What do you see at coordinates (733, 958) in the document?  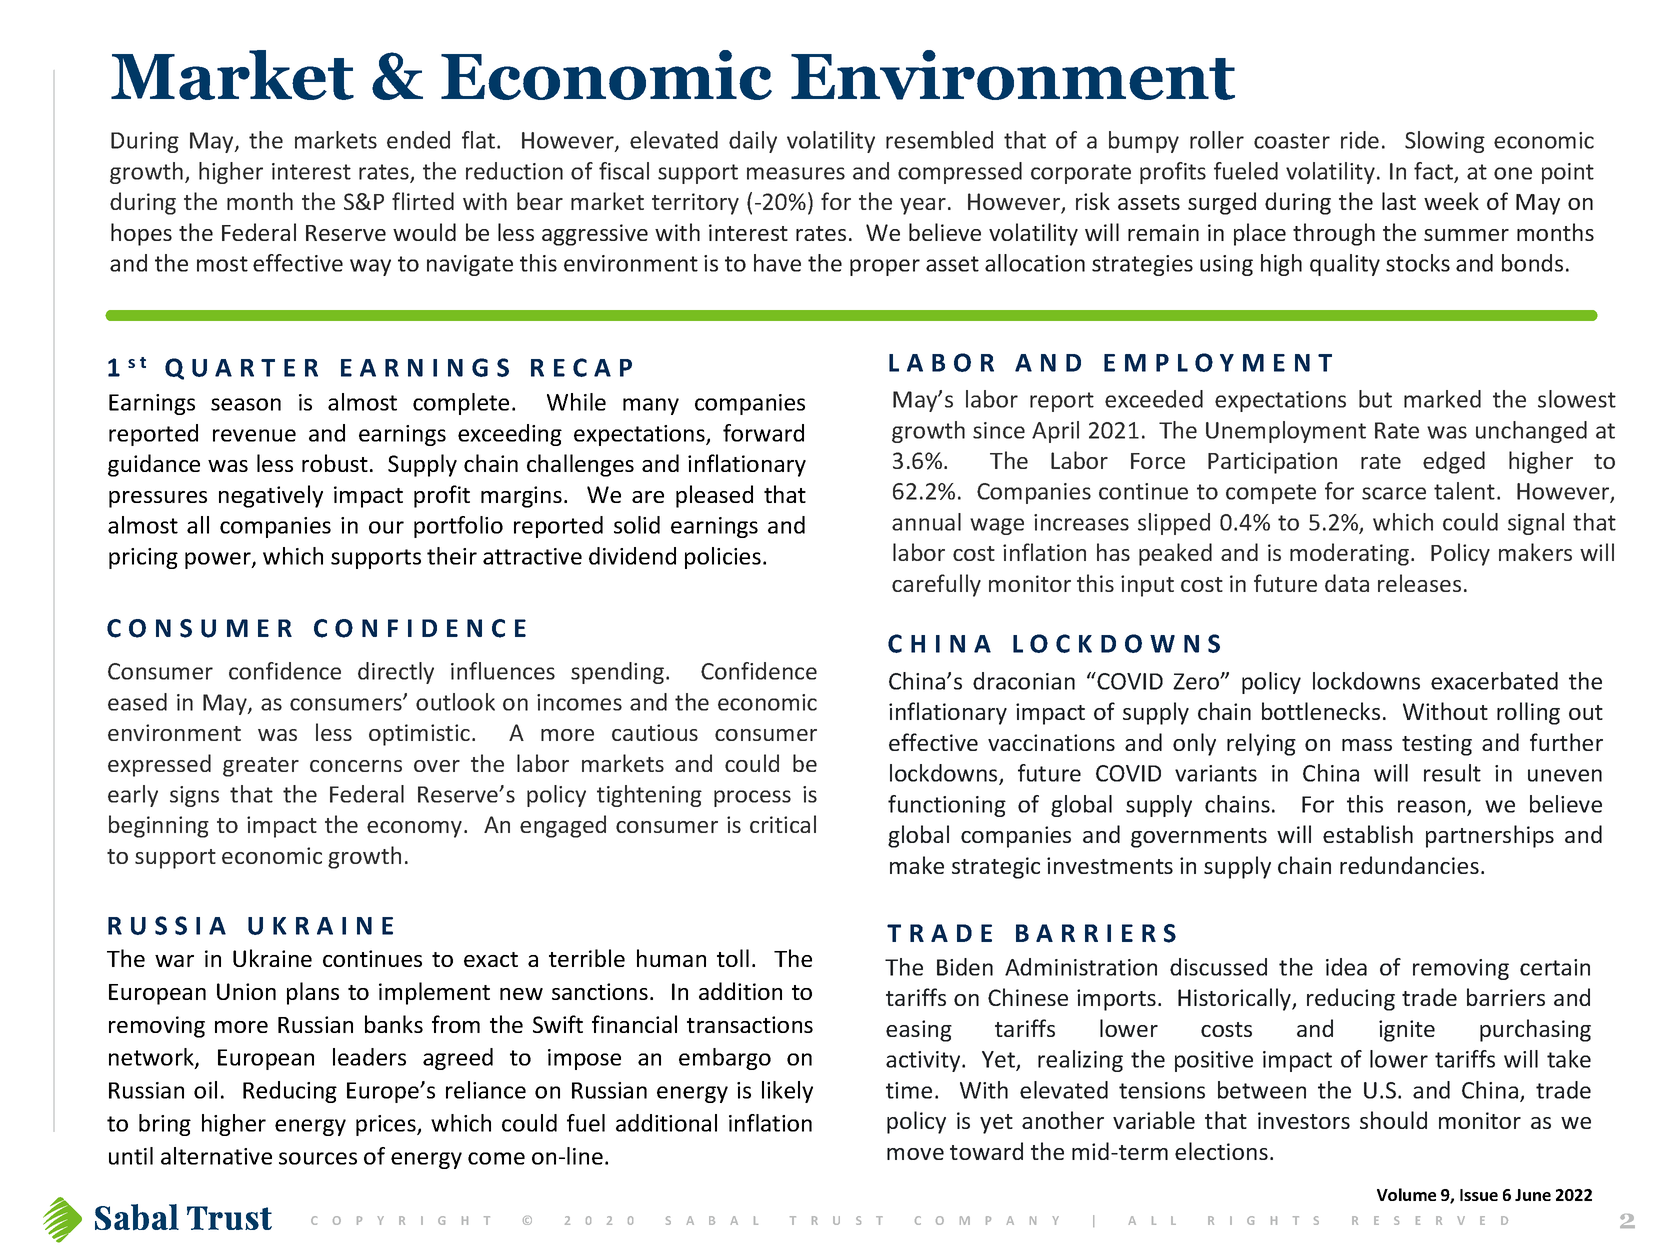 I see `toll` at bounding box center [733, 958].
